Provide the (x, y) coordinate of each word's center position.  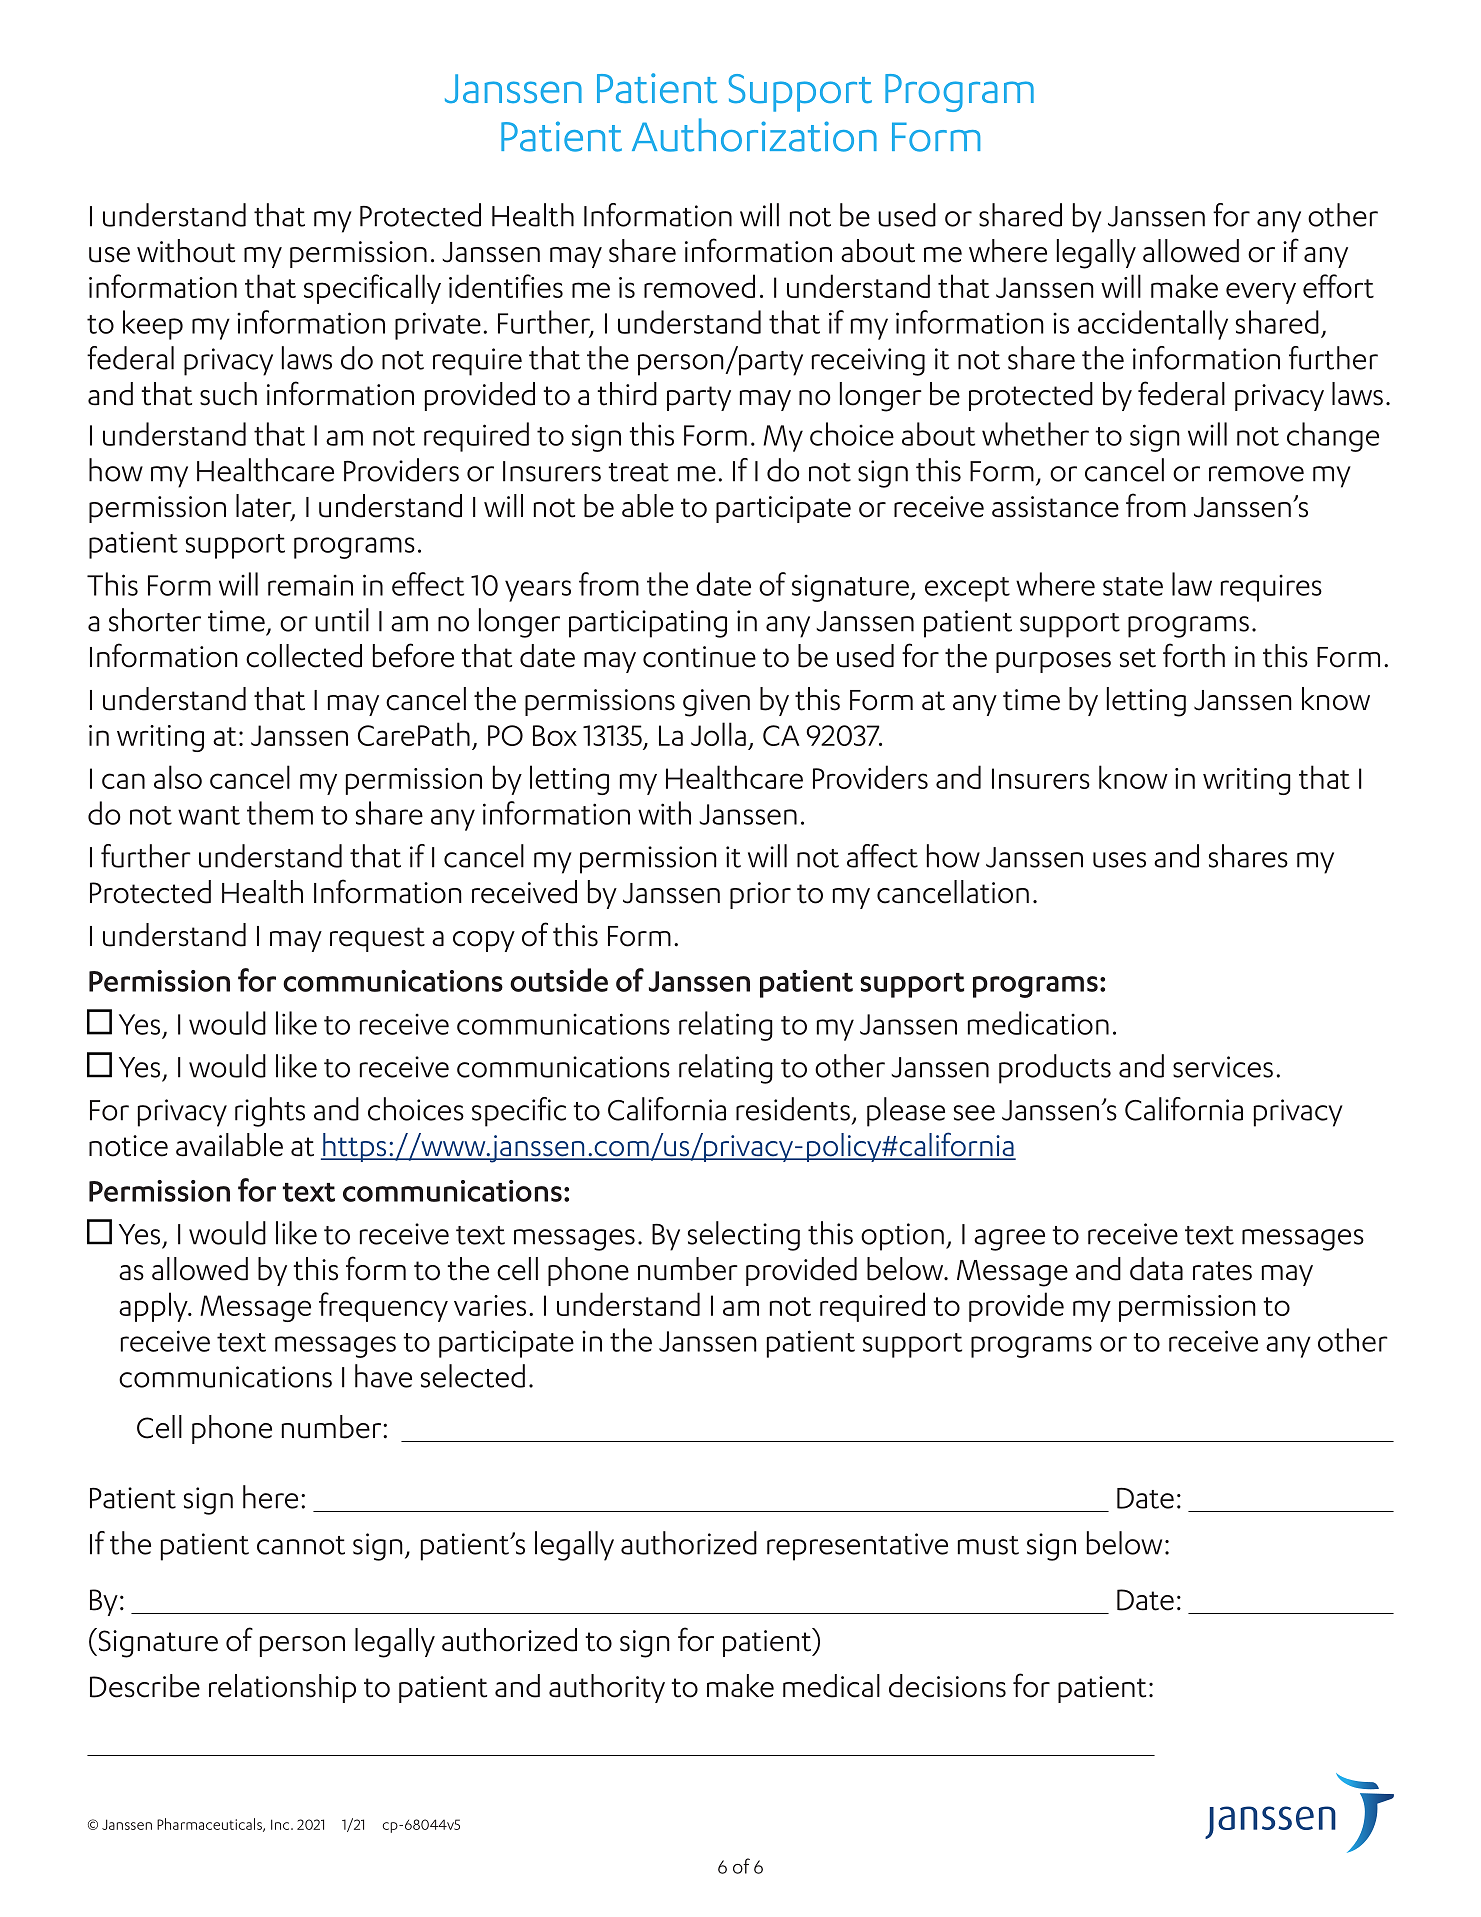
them (280, 813)
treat (638, 472)
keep (153, 325)
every (1261, 293)
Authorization (754, 135)
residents (793, 1109)
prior (760, 895)
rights (270, 1112)
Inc (281, 1824)
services (1223, 1067)
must (988, 1545)
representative (857, 1547)
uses (1119, 860)
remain (310, 585)
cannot (301, 1545)
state (1133, 586)
